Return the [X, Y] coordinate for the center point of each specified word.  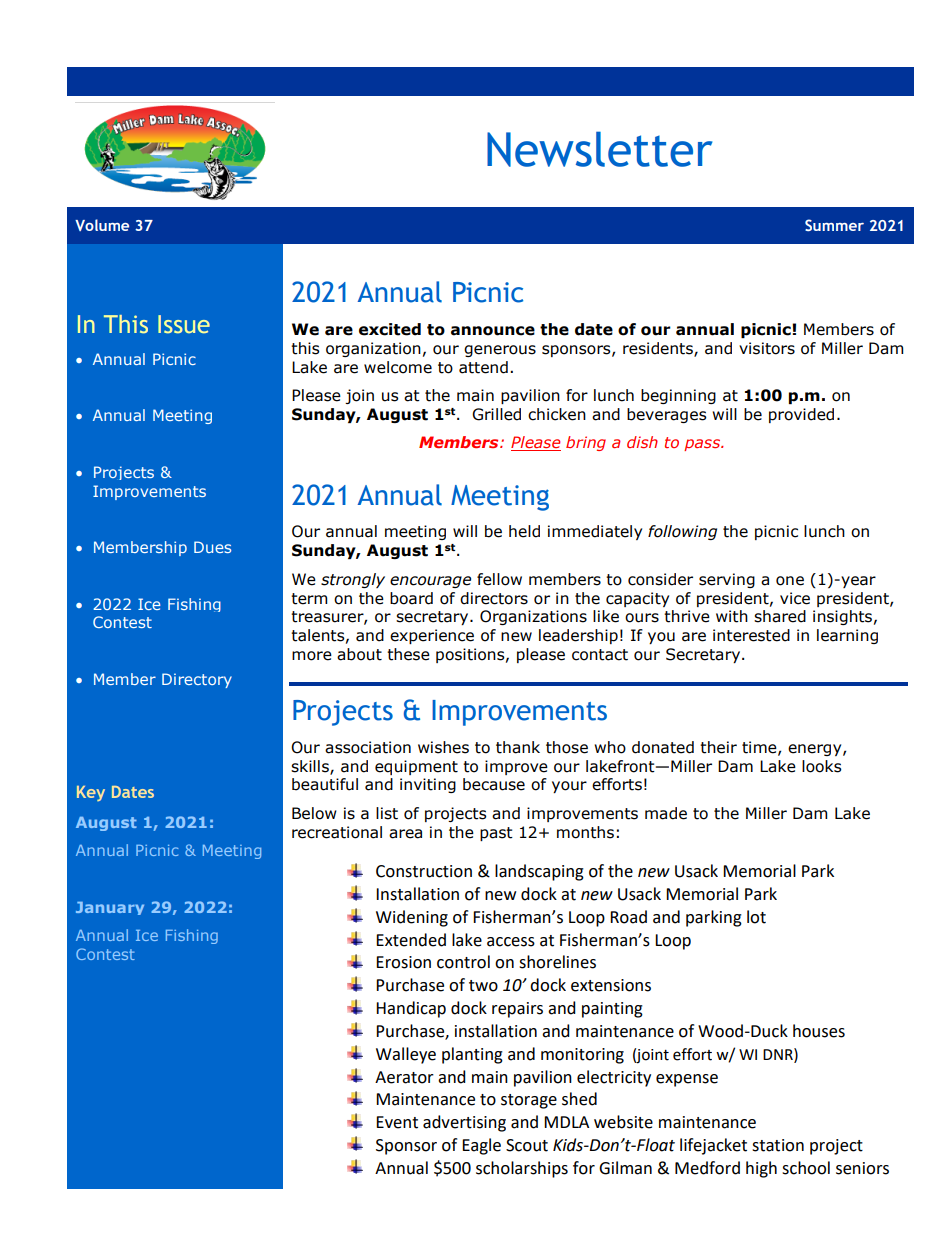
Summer [834, 225]
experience [432, 636]
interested [751, 635]
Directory [197, 680]
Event [397, 1122]
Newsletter [599, 149]
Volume [102, 225]
